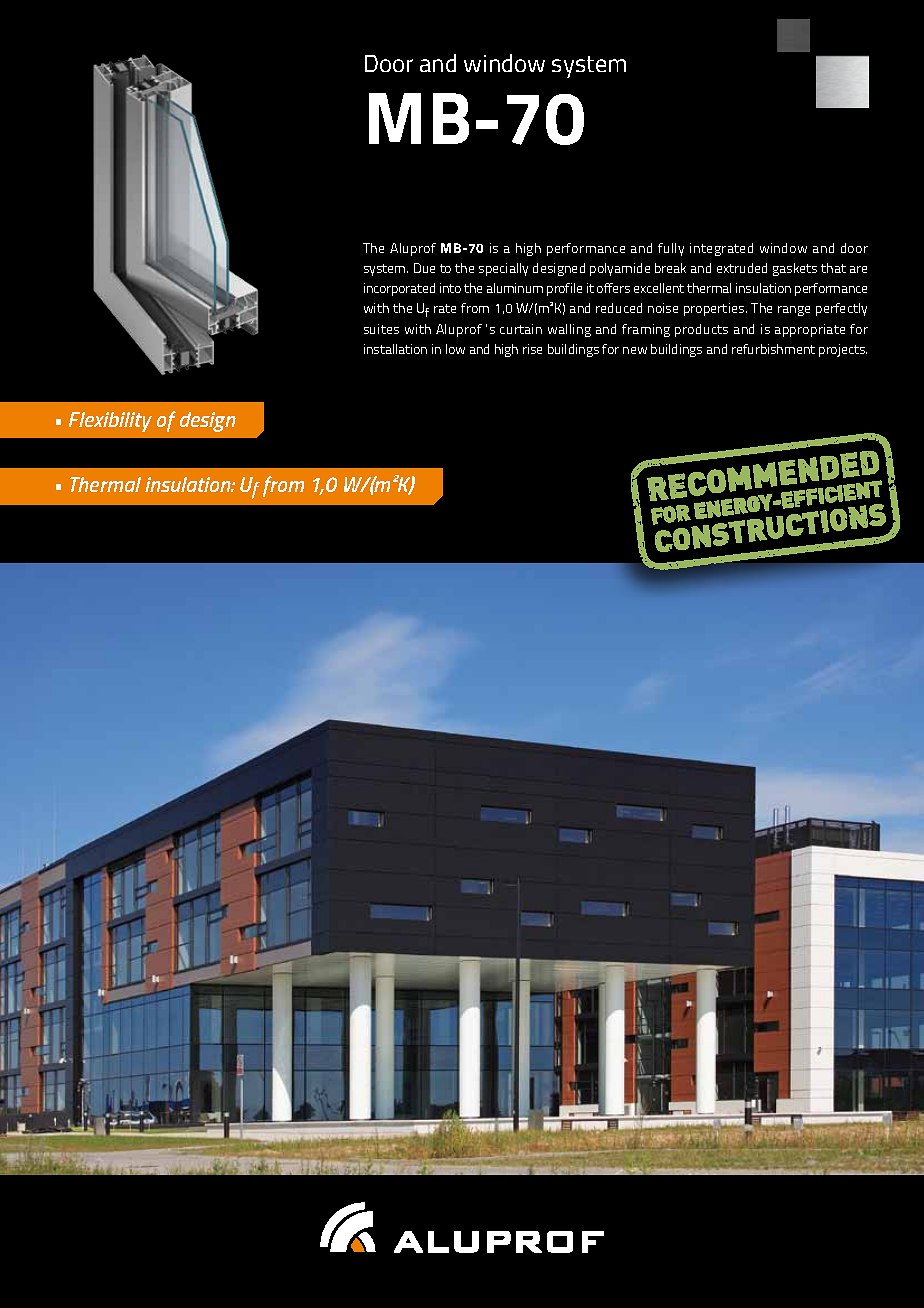  What do you see at coordinates (659, 288) in the screenshot?
I see `excellent` at bounding box center [659, 288].
